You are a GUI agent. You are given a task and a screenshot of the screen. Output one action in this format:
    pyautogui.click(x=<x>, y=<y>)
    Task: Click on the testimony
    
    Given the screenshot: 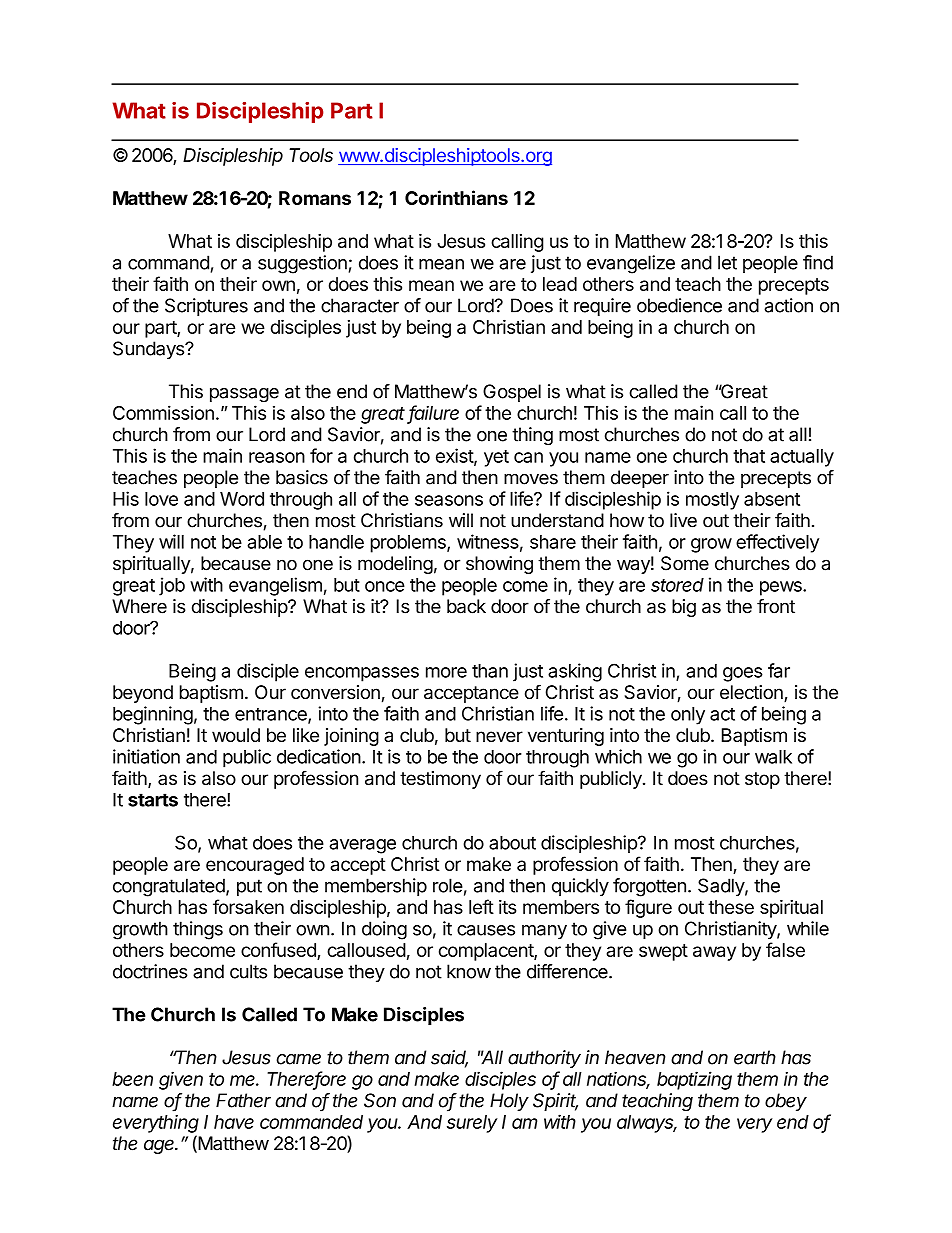 What is the action you would take?
    pyautogui.click(x=440, y=780)
